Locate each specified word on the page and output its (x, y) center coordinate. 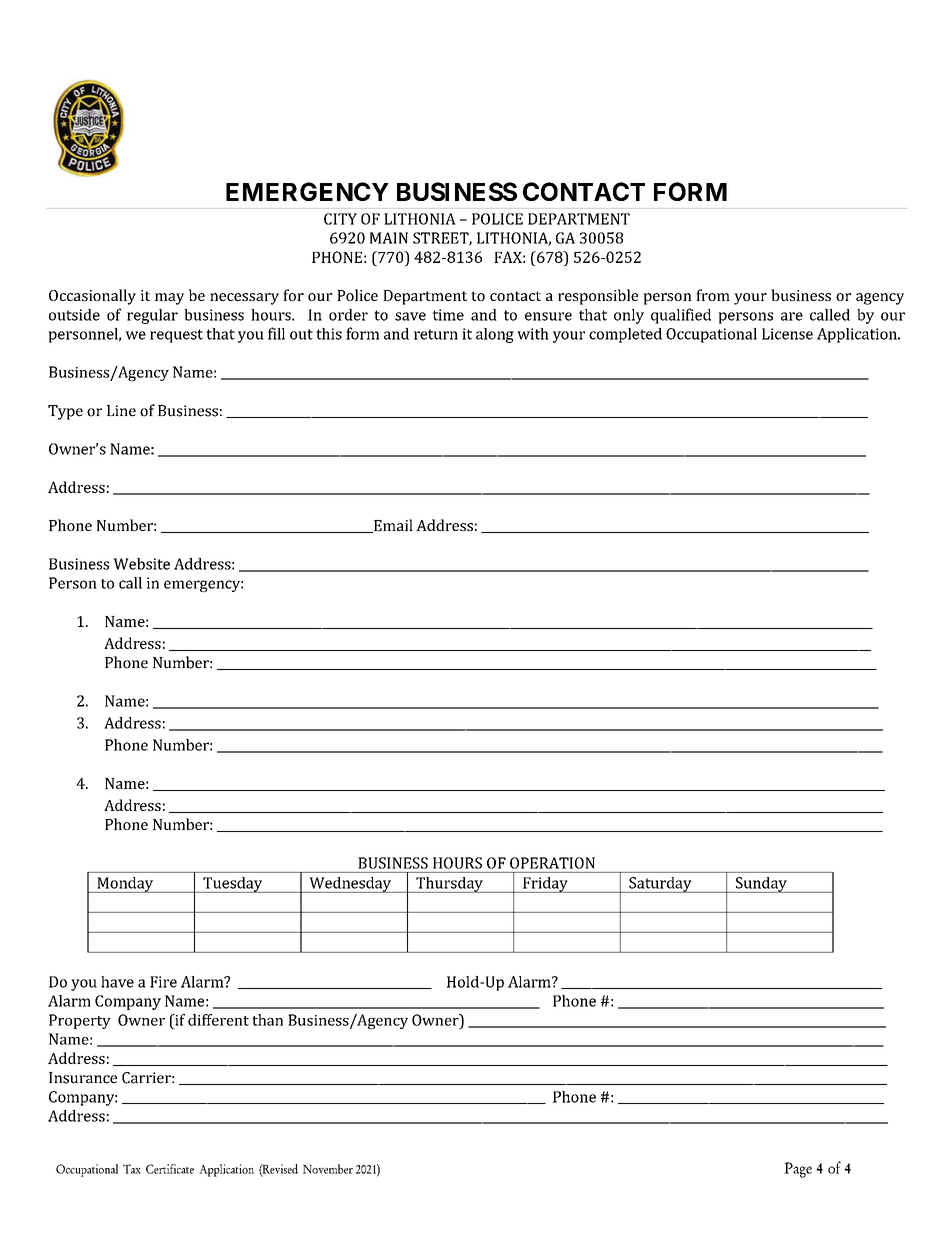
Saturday (660, 885)
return (436, 334)
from (713, 295)
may (169, 299)
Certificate (170, 1169)
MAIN (389, 238)
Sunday (761, 885)
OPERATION (552, 863)
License (787, 334)
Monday (125, 885)
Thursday (449, 885)
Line (121, 411)
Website (141, 564)
